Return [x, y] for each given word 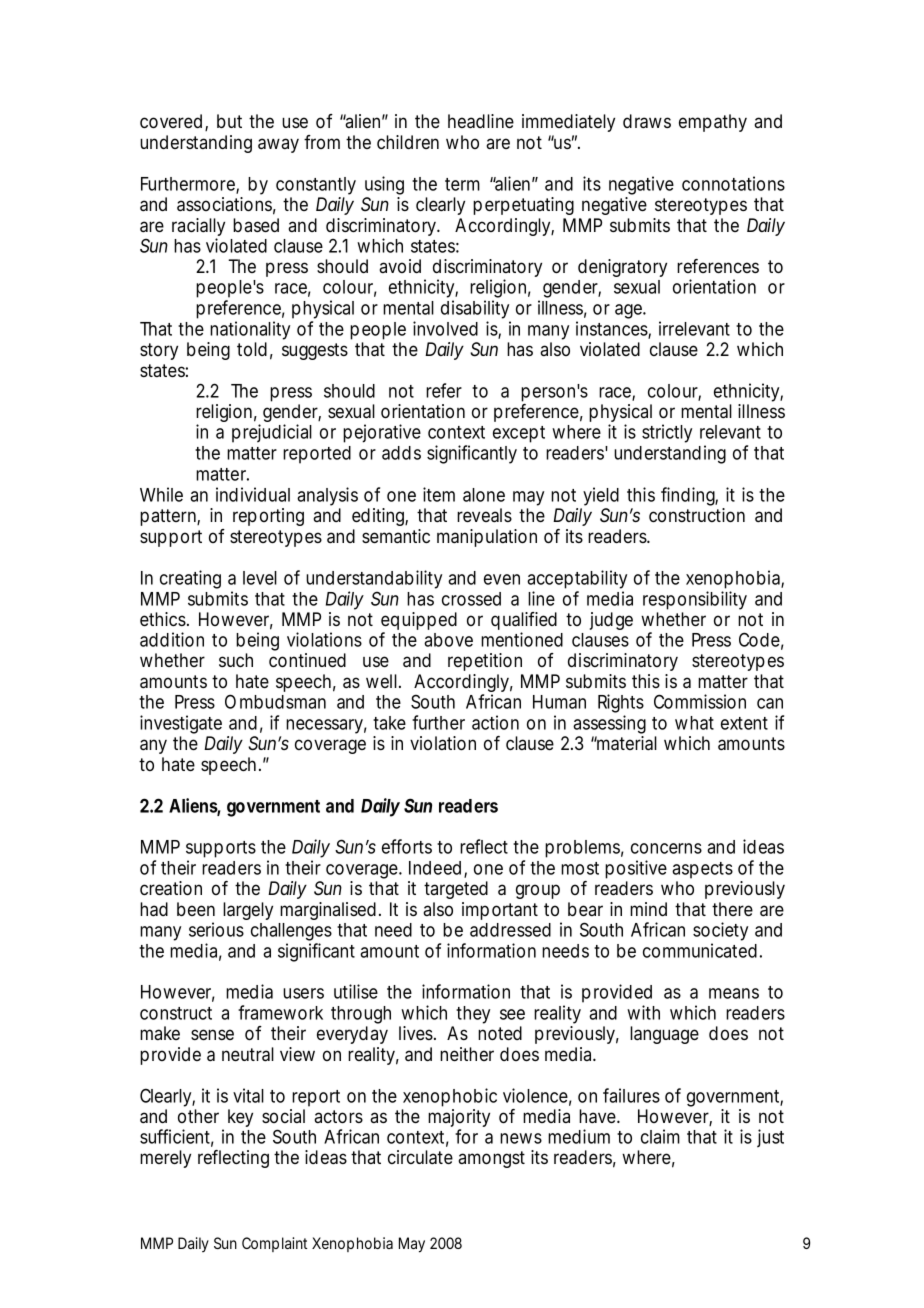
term [462, 184]
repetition [485, 662]
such [236, 660]
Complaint [274, 1244]
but [229, 121]
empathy [713, 123]
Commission [700, 701]
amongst [491, 1159]
